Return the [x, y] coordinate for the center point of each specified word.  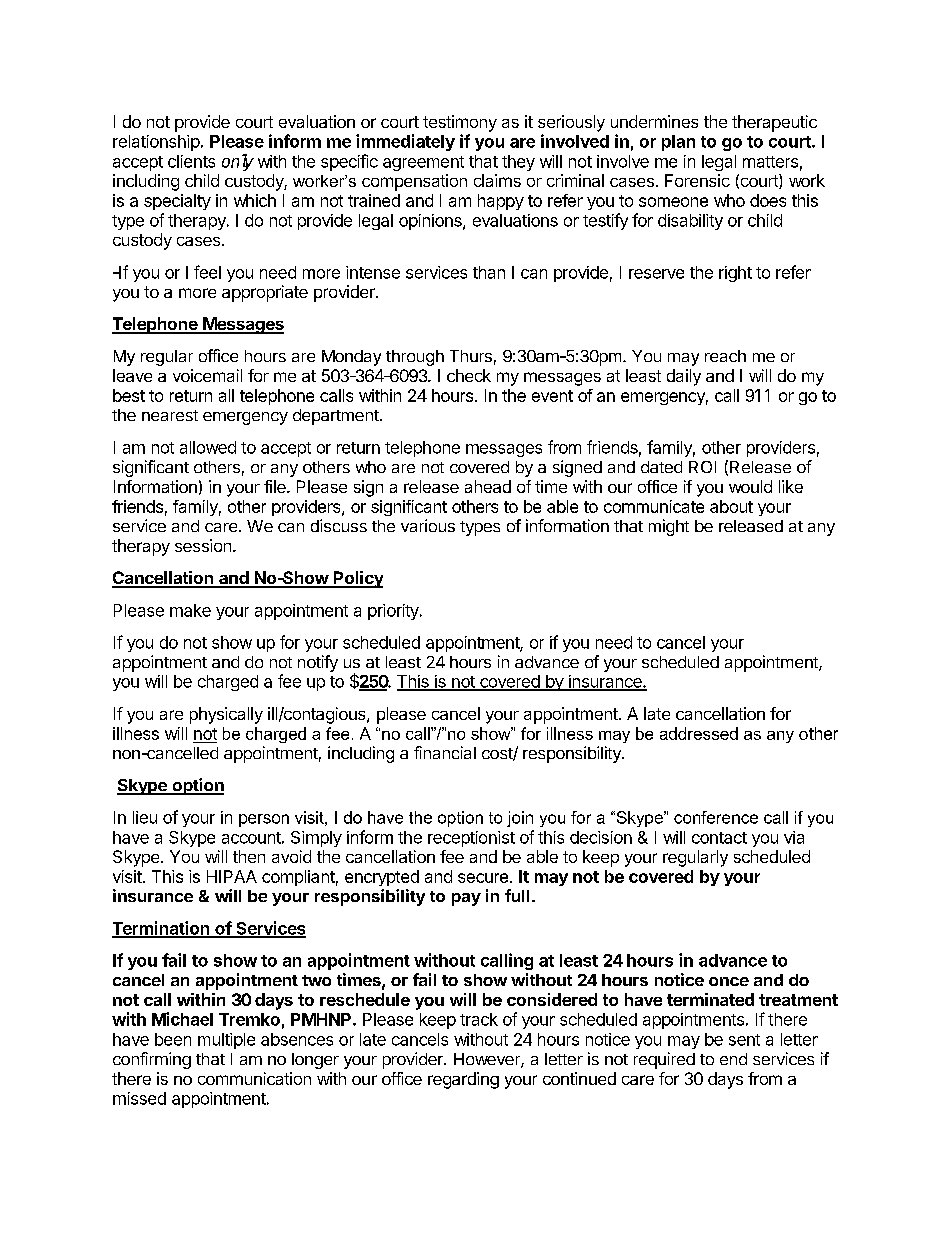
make [190, 610]
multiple [226, 1041]
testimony [460, 123]
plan [678, 143]
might [669, 527]
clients [191, 161]
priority [394, 612]
